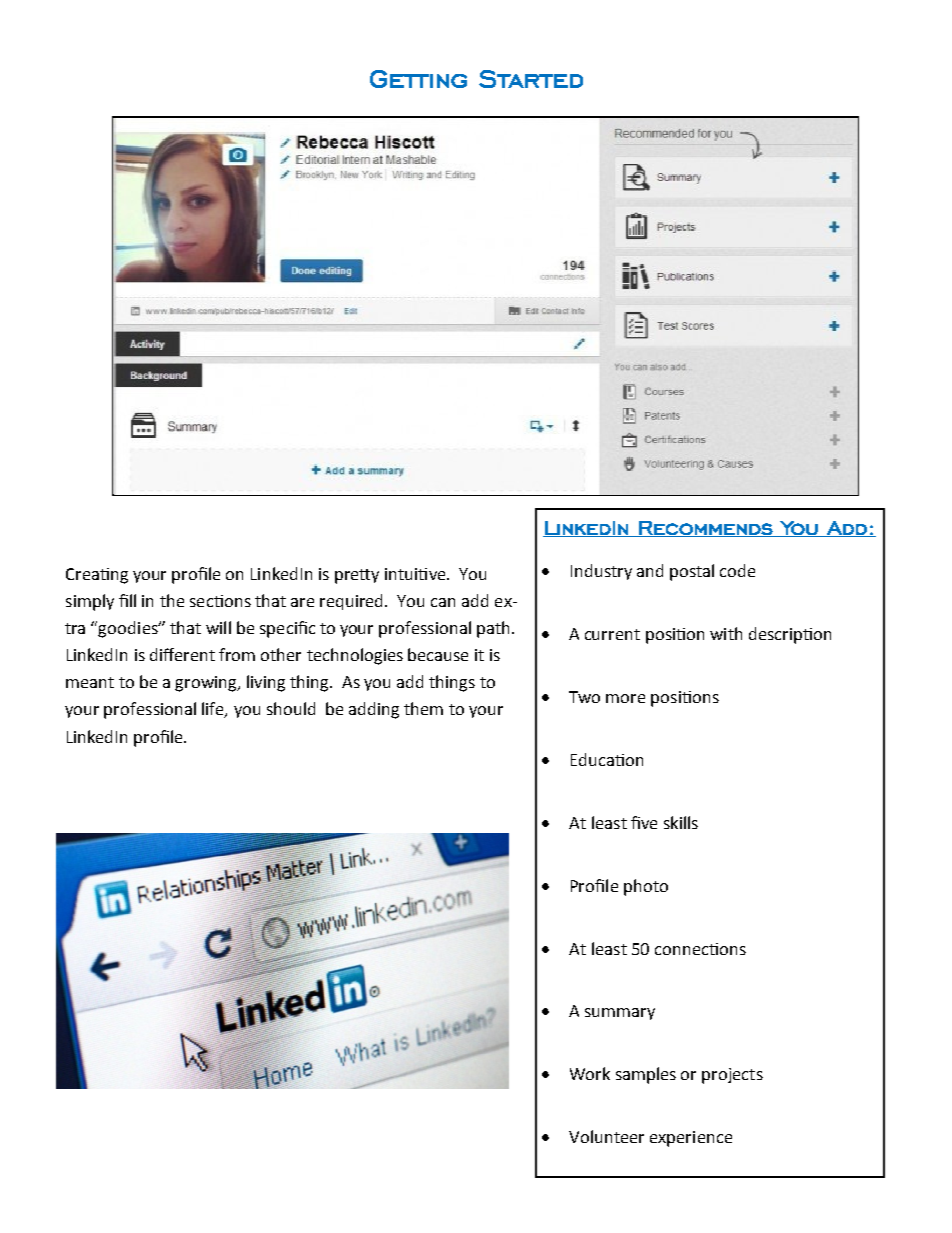 The width and height of the document is (952, 1233). What do you see at coordinates (590, 1073) in the document?
I see `Work` at bounding box center [590, 1073].
